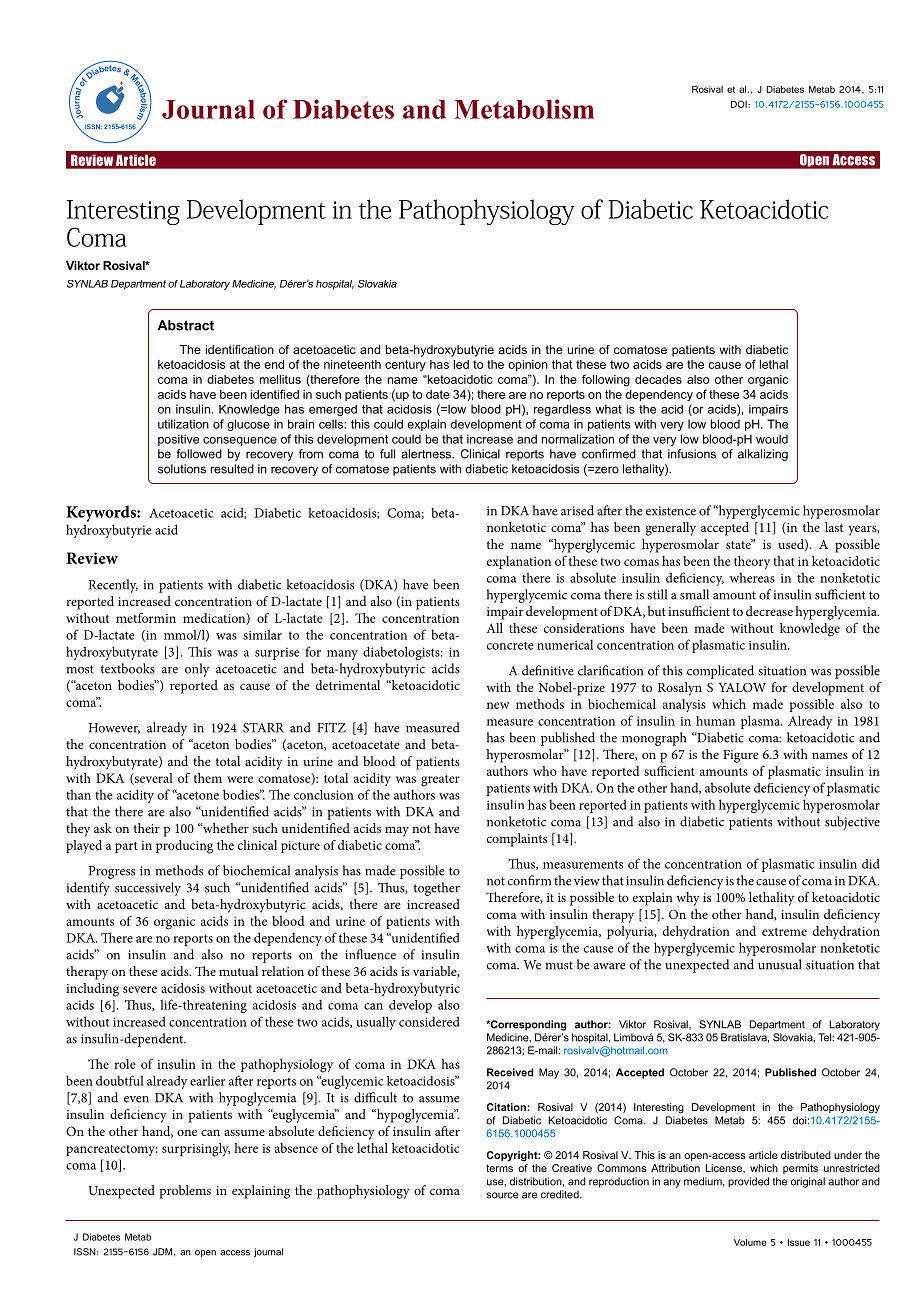 The height and width of the document is (1308, 924). I want to click on successively, so click(148, 889).
